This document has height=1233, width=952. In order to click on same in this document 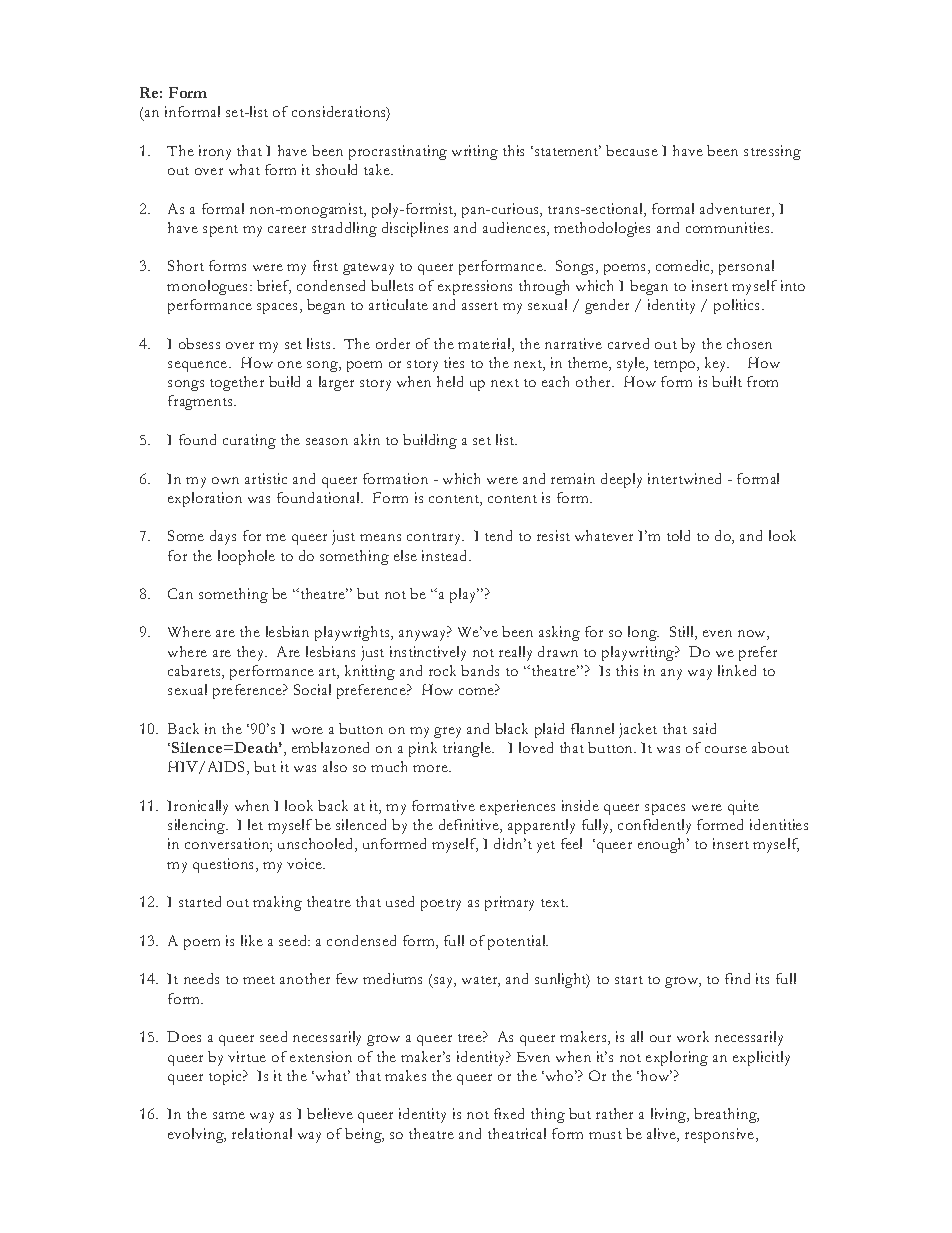, I will do `click(229, 1115)`.
